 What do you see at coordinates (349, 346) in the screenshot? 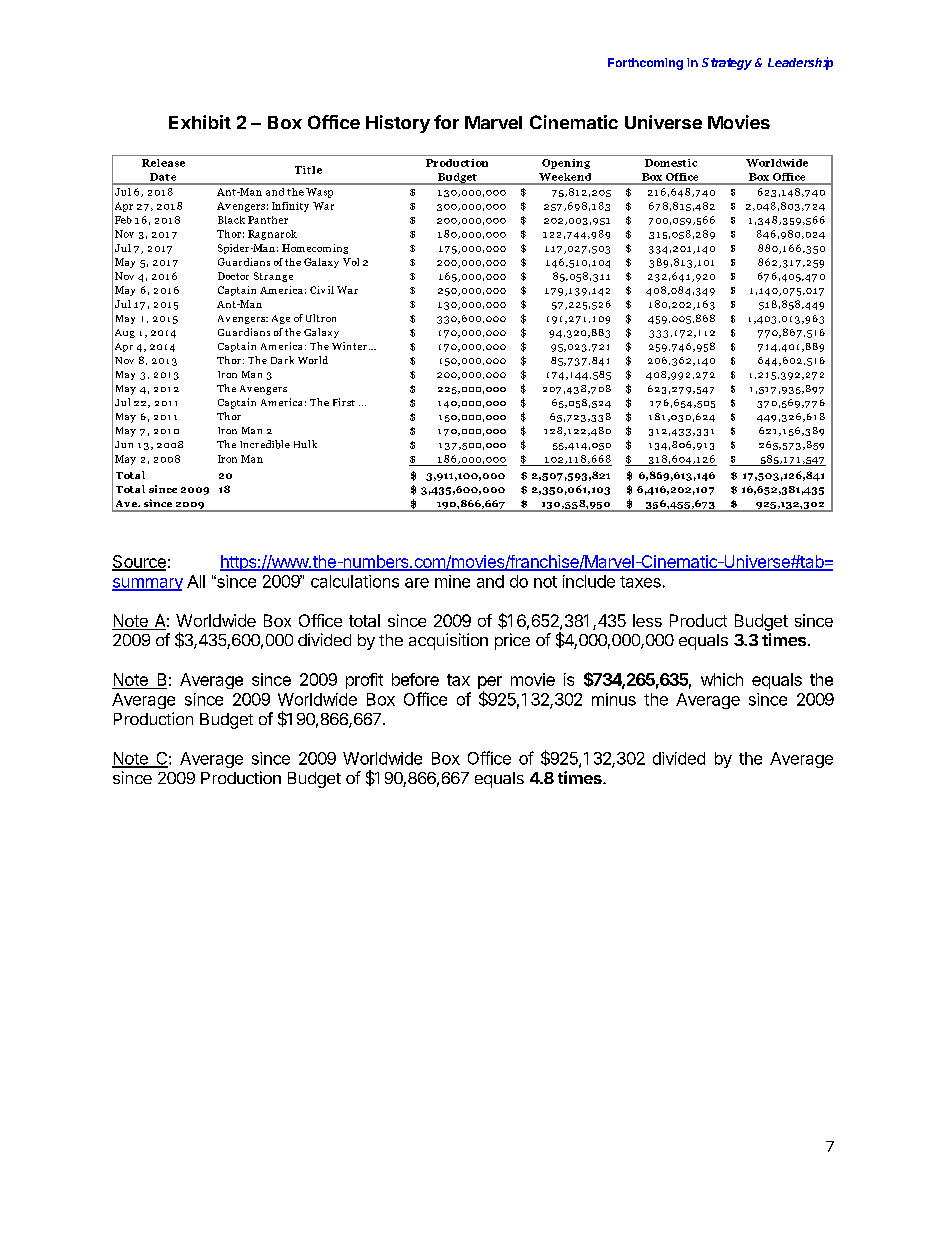
I see `Winter` at bounding box center [349, 346].
